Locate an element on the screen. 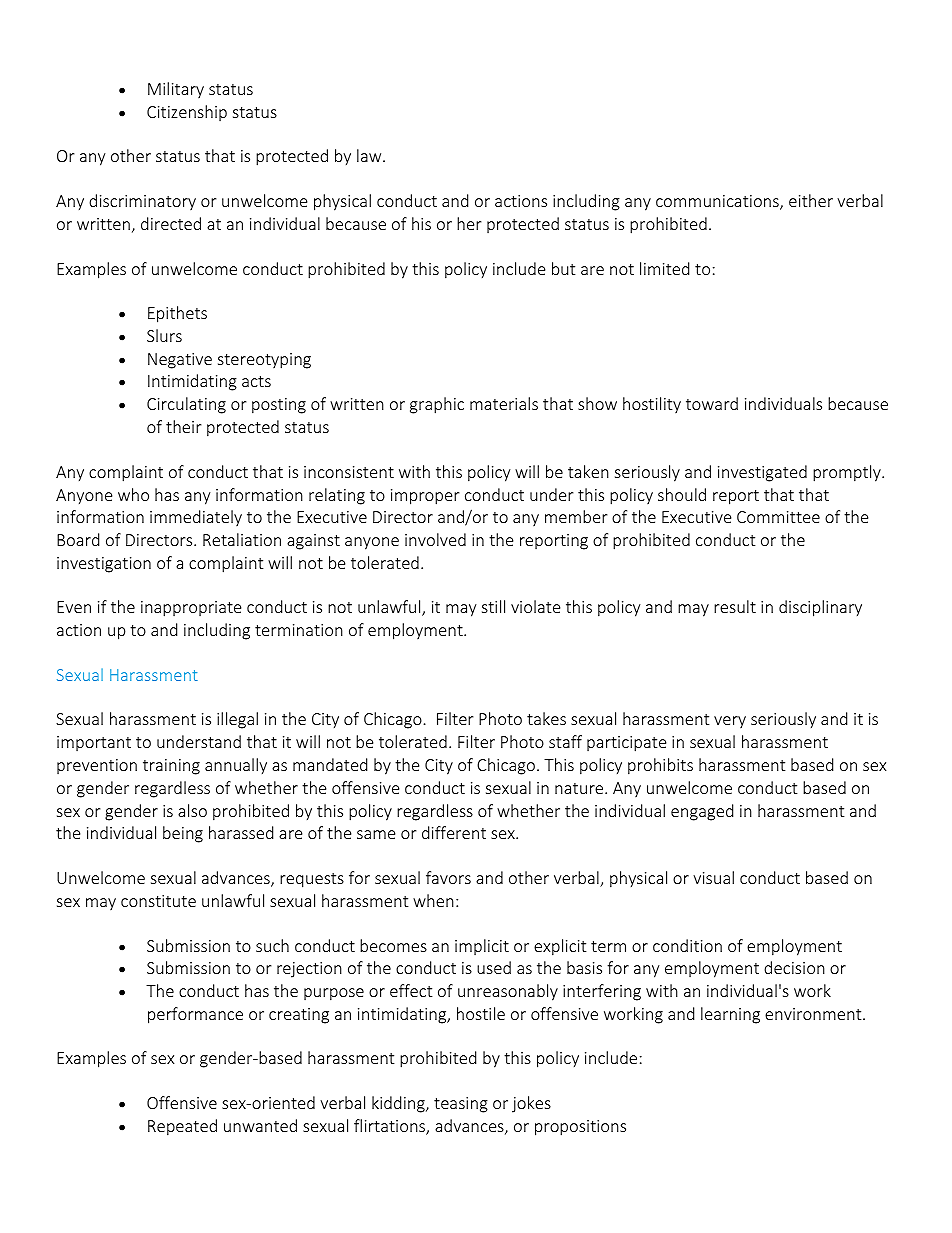  still is located at coordinates (493, 606).
